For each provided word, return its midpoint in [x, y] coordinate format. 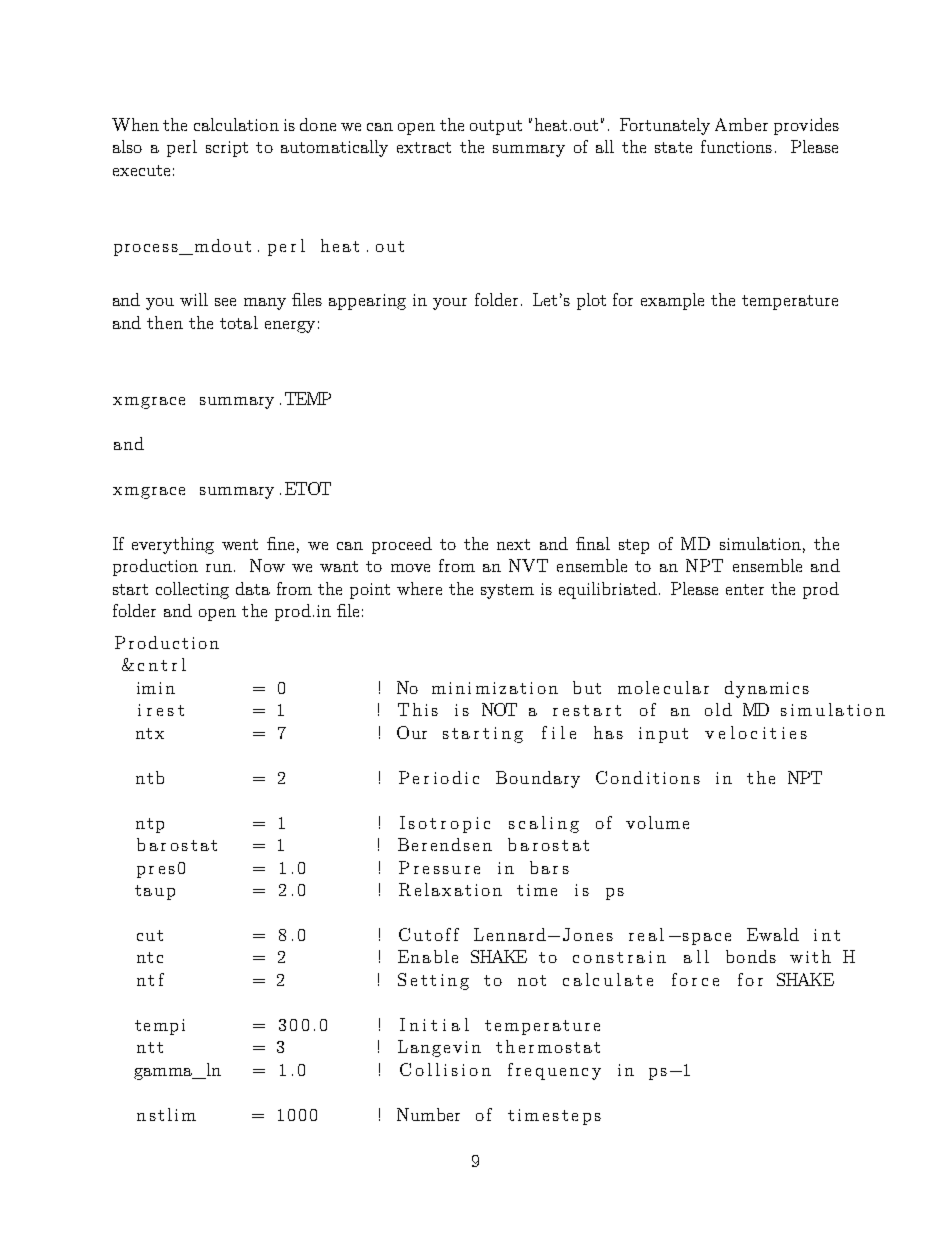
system [507, 591]
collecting [192, 590]
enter [745, 589]
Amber [741, 124]
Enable [428, 956]
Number [428, 1114]
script [227, 149]
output [496, 127]
